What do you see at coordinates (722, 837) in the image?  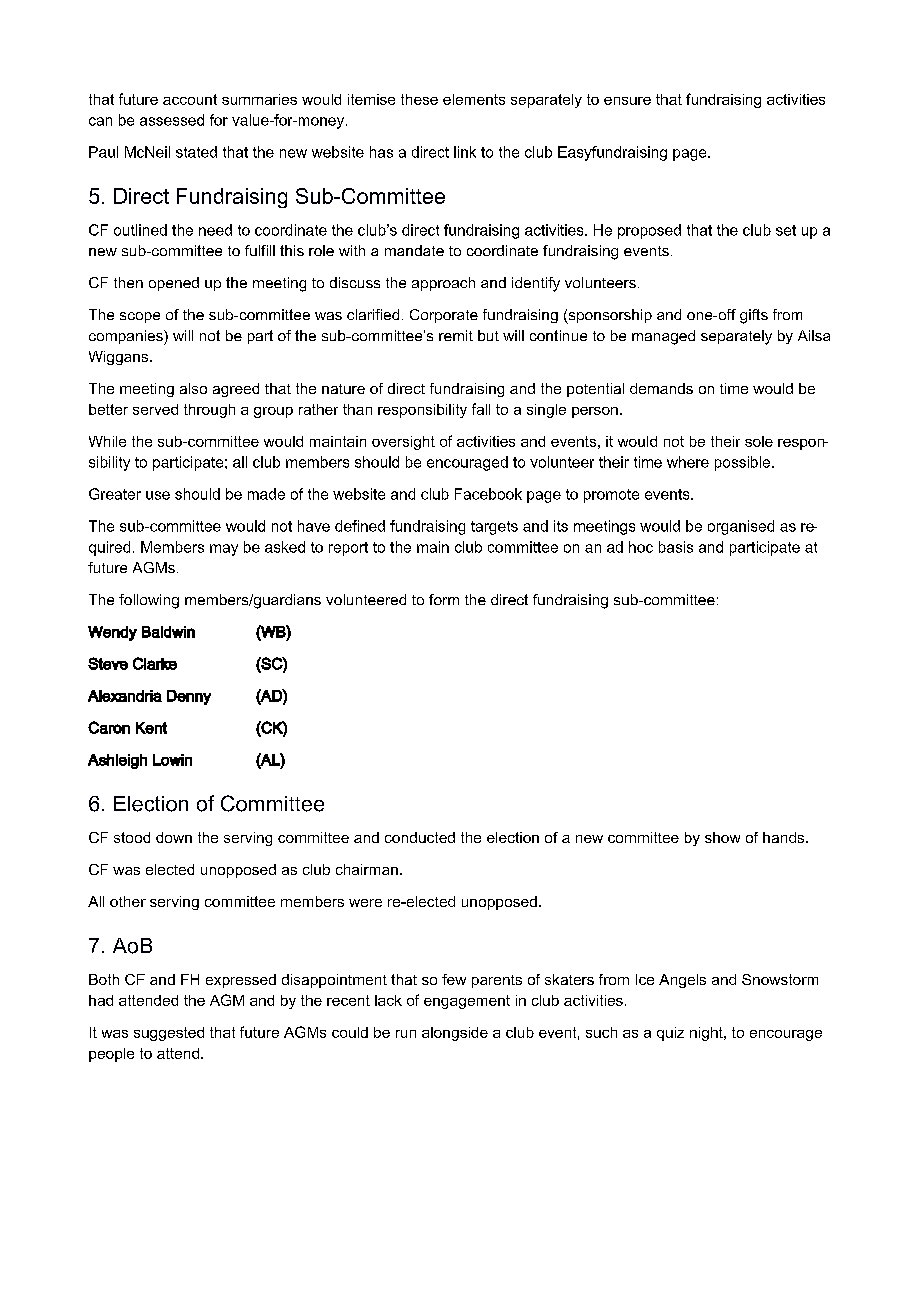 I see `show` at bounding box center [722, 837].
